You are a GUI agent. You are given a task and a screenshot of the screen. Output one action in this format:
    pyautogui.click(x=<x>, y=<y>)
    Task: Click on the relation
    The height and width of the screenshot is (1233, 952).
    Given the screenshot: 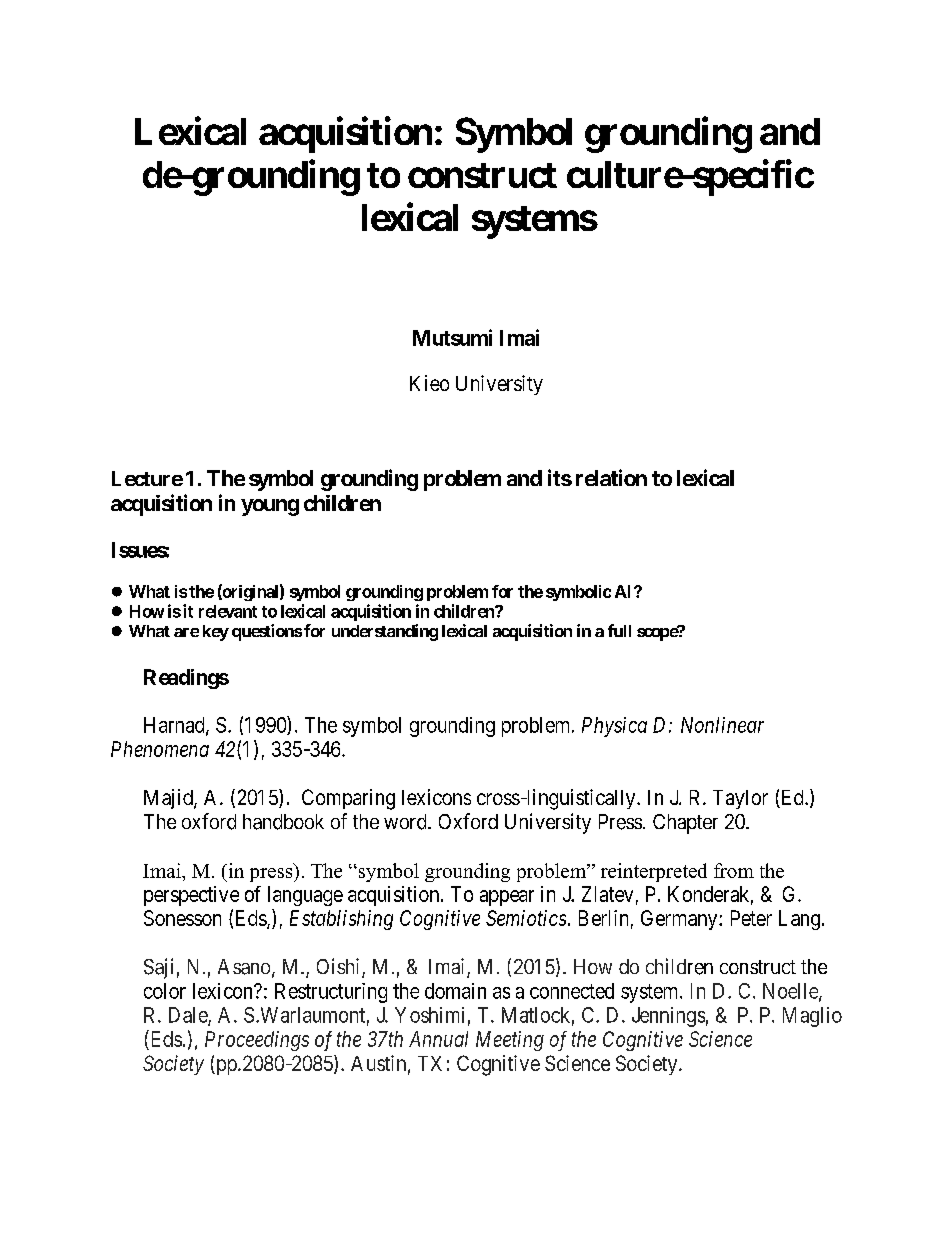 What is the action you would take?
    pyautogui.click(x=611, y=477)
